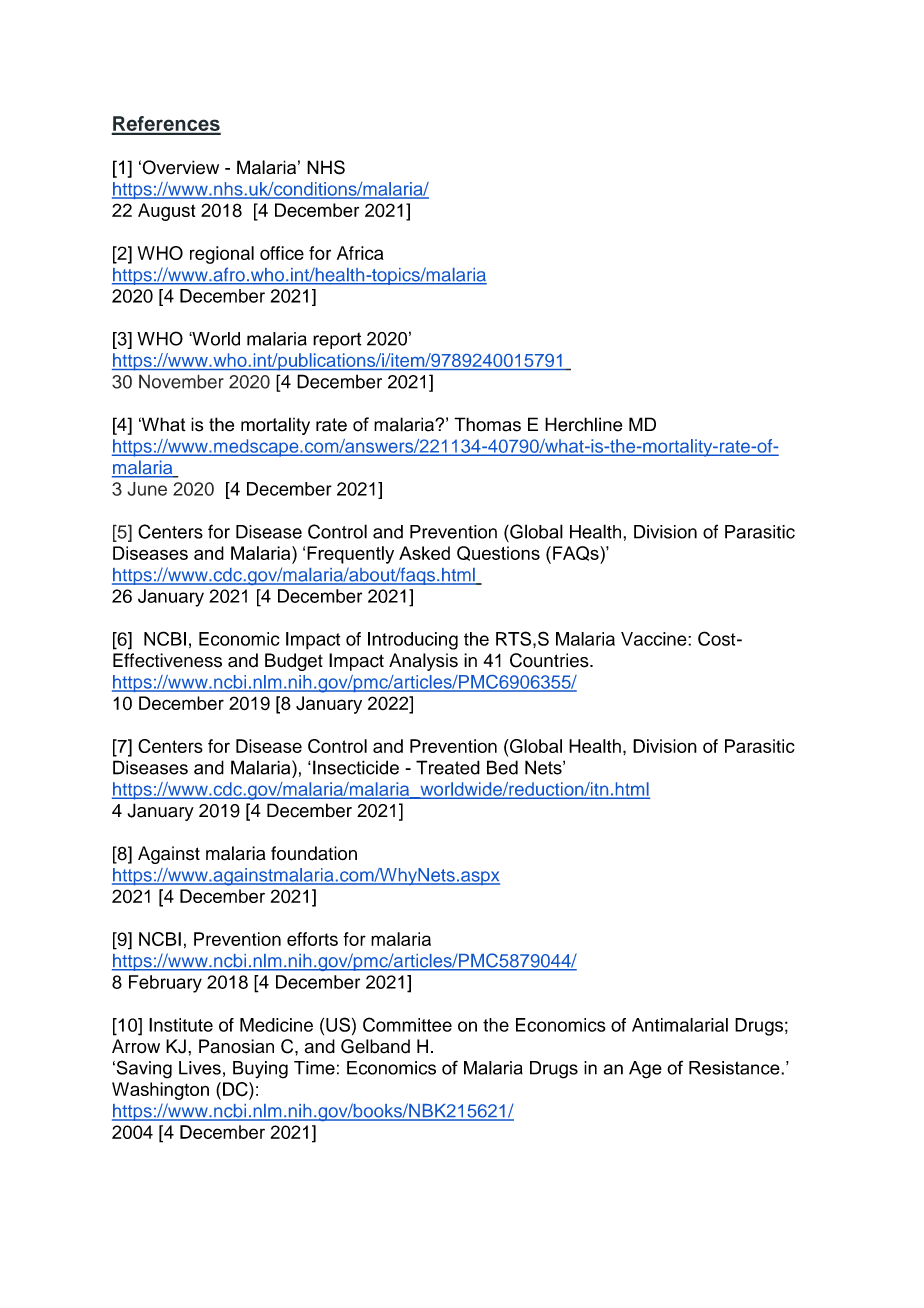 The width and height of the document is (924, 1308). I want to click on regional, so click(222, 255).
